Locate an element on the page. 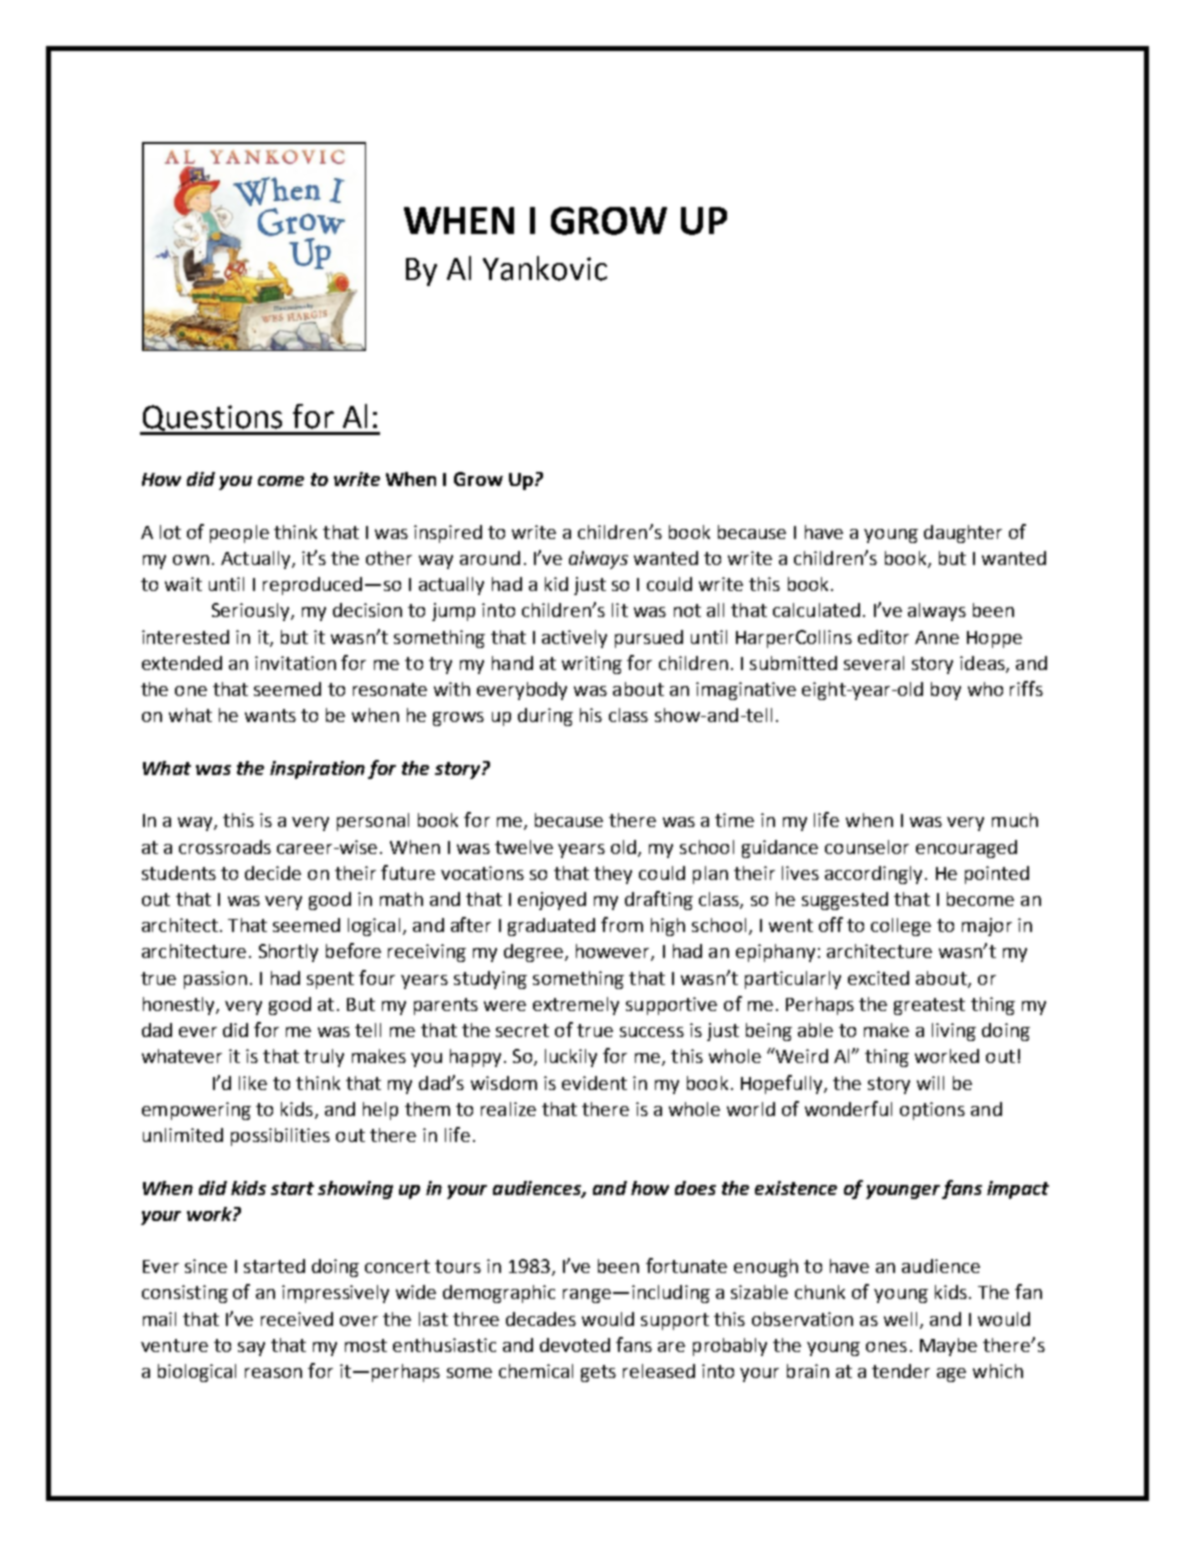  Anne is located at coordinates (937, 637).
